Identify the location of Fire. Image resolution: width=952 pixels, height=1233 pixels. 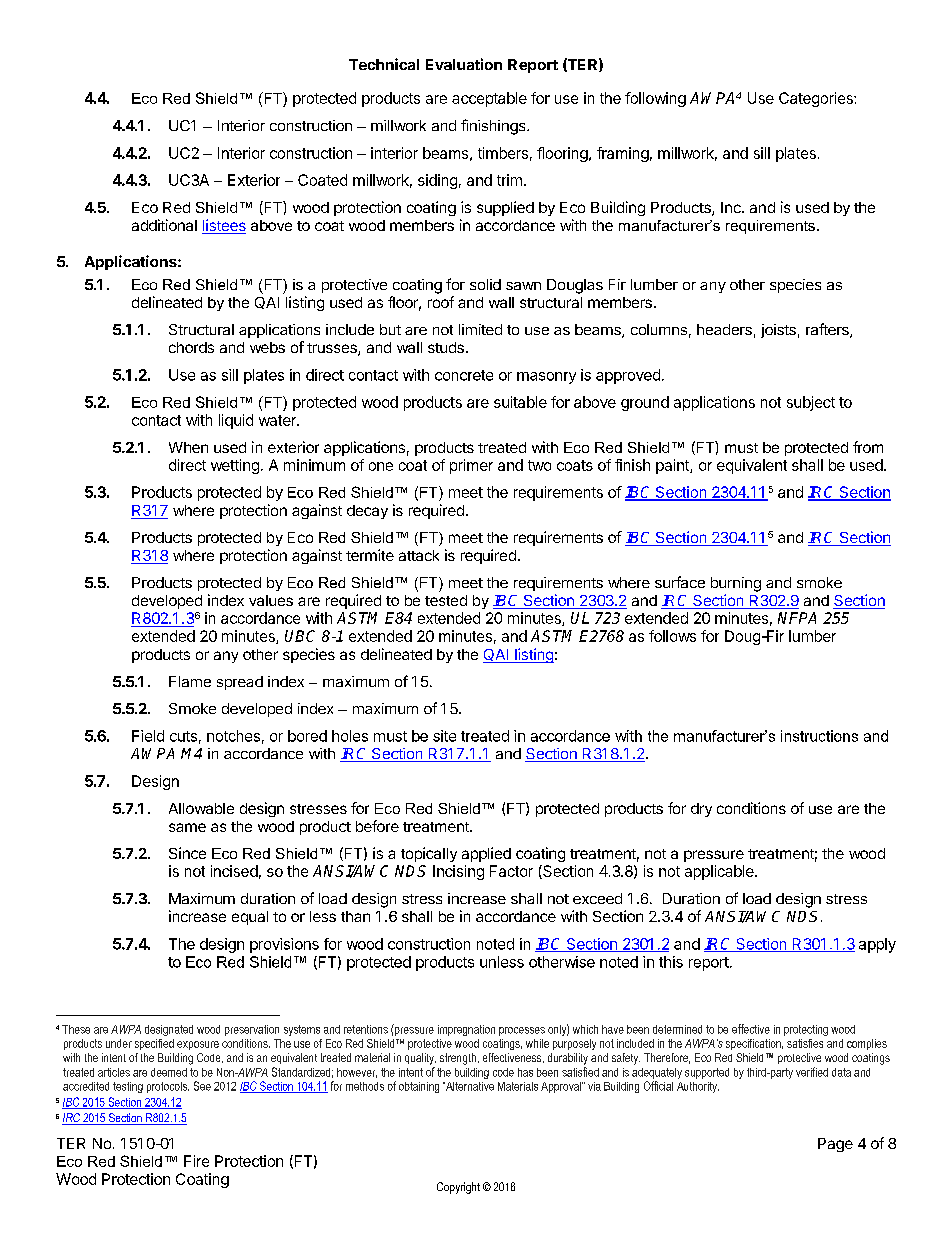
(196, 1161).
